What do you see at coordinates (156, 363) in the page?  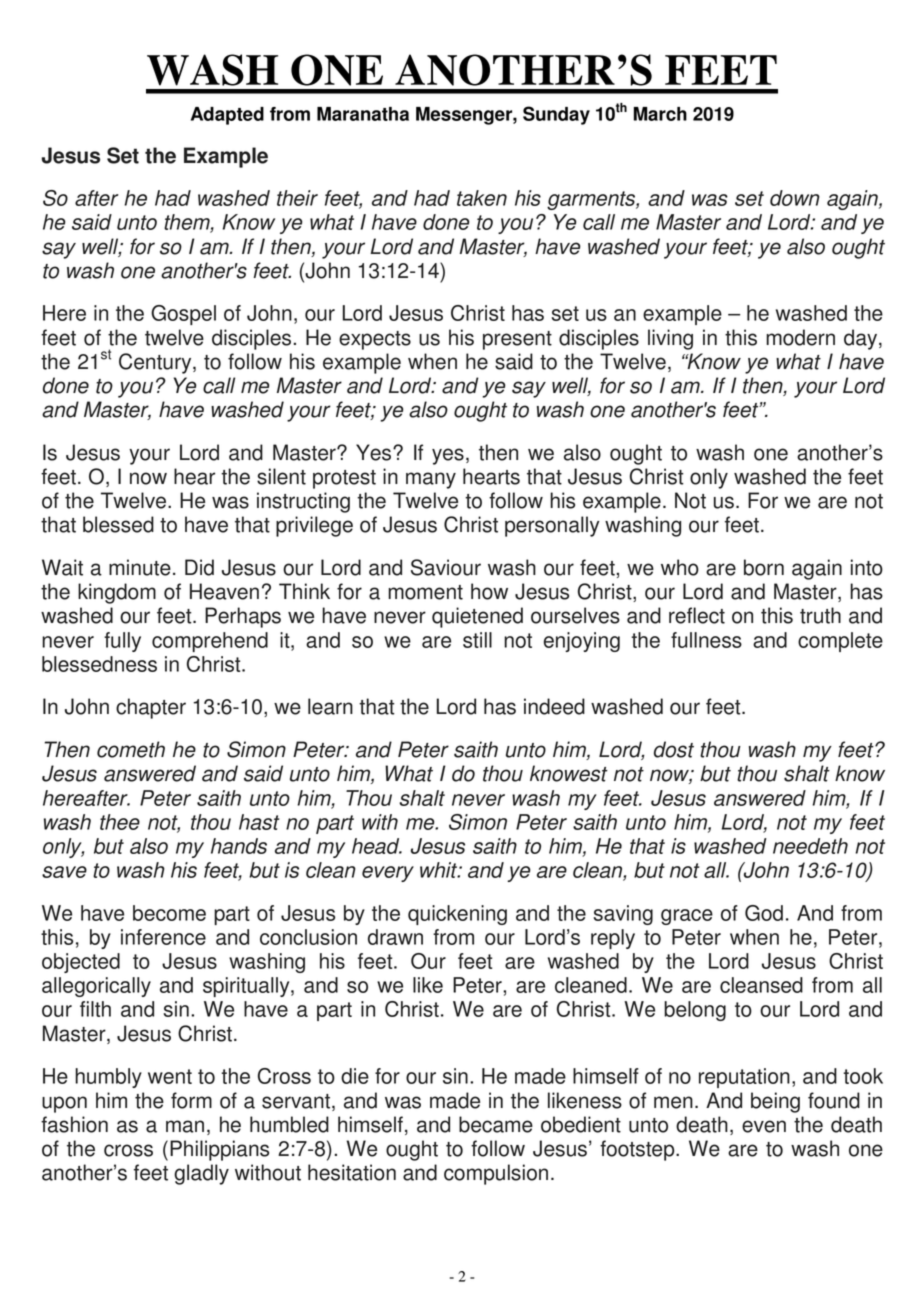 I see `Century` at bounding box center [156, 363].
